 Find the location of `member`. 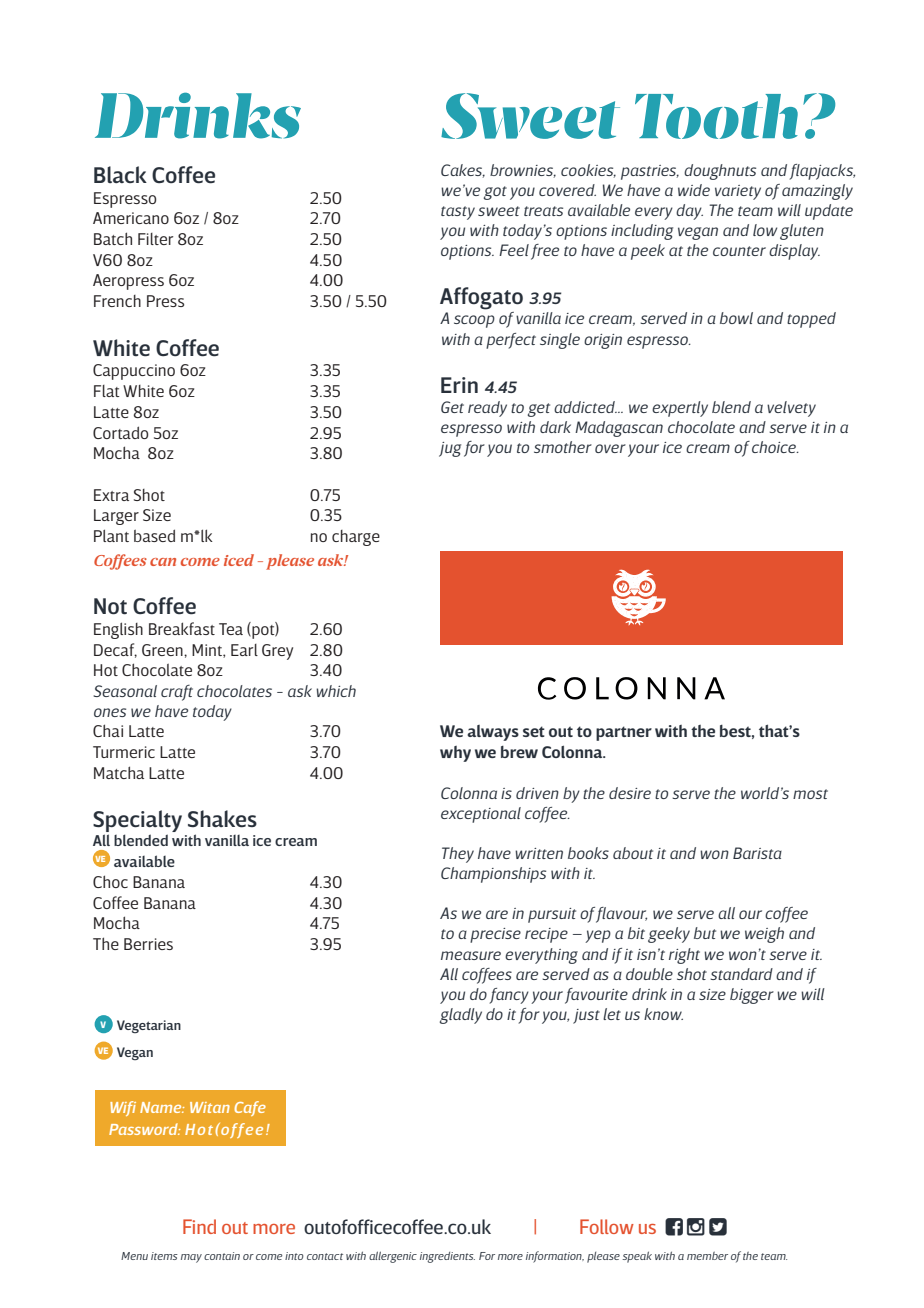

member is located at coordinates (707, 1256).
